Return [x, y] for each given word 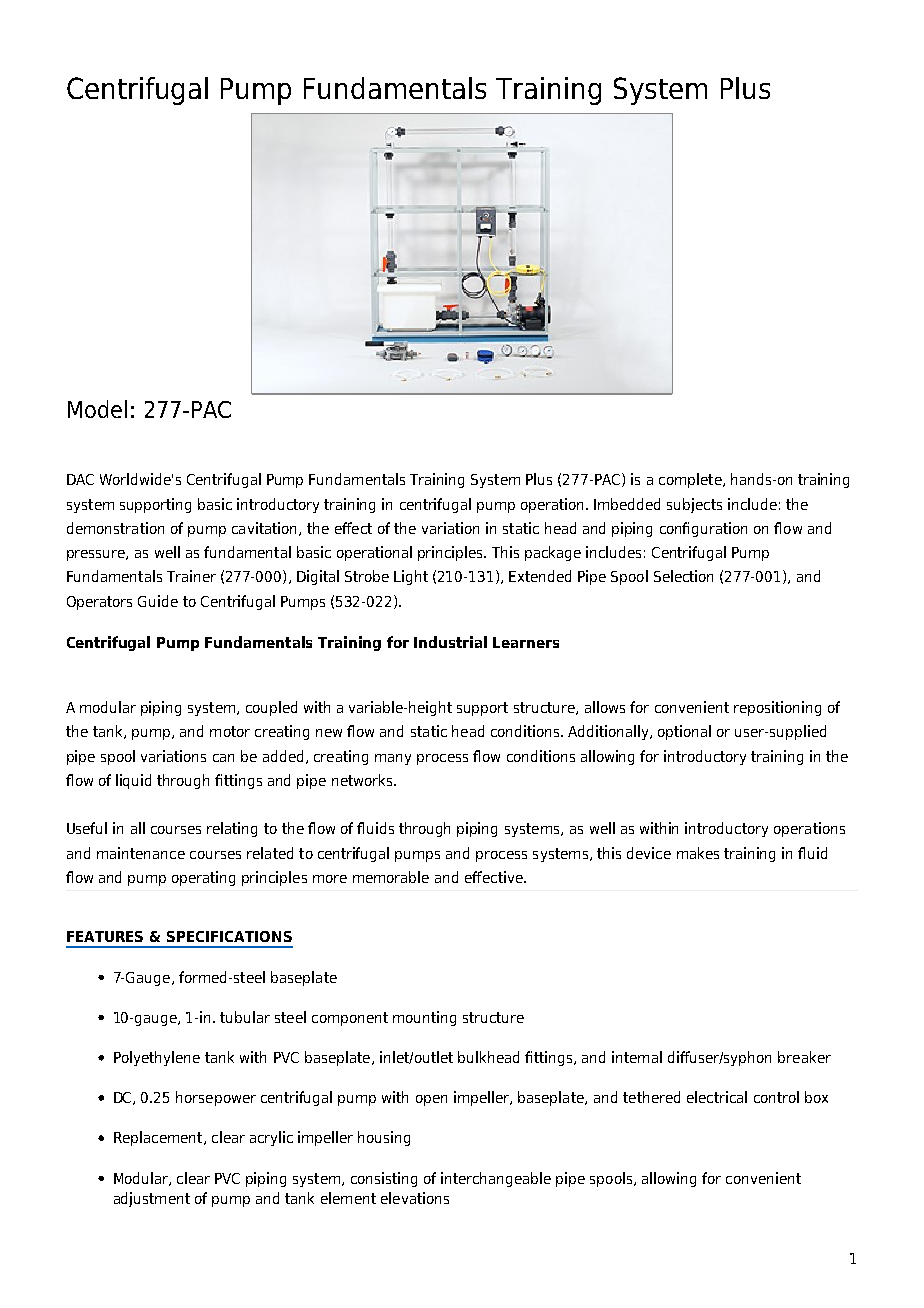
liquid [133, 781]
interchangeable [496, 1179]
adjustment [152, 1199]
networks [363, 780]
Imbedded [627, 504]
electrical [717, 1097]
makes [698, 853]
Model [97, 409]
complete [691, 480]
